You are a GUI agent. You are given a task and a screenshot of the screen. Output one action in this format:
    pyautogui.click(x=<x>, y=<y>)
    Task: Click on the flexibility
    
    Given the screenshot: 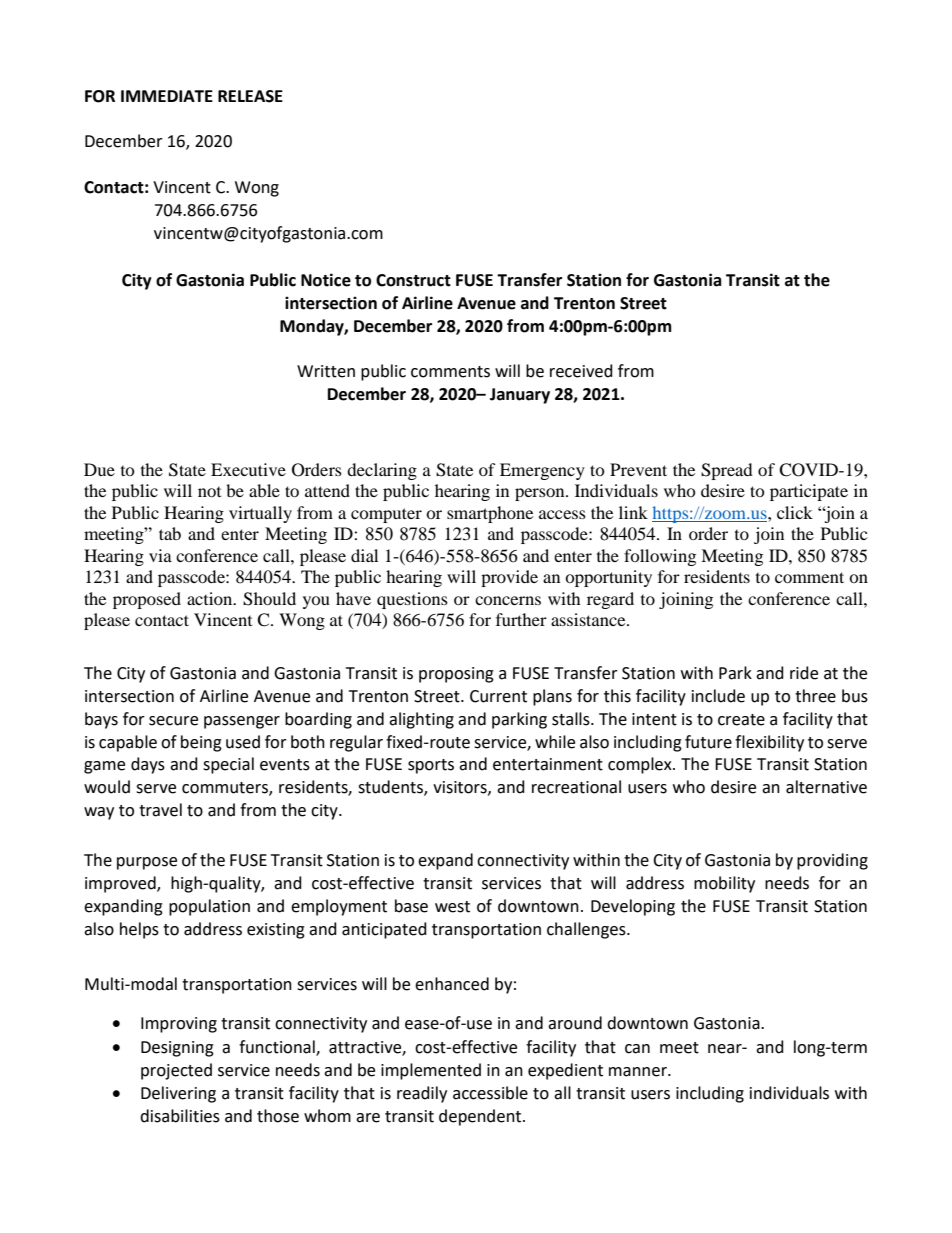 What is the action you would take?
    pyautogui.click(x=769, y=743)
